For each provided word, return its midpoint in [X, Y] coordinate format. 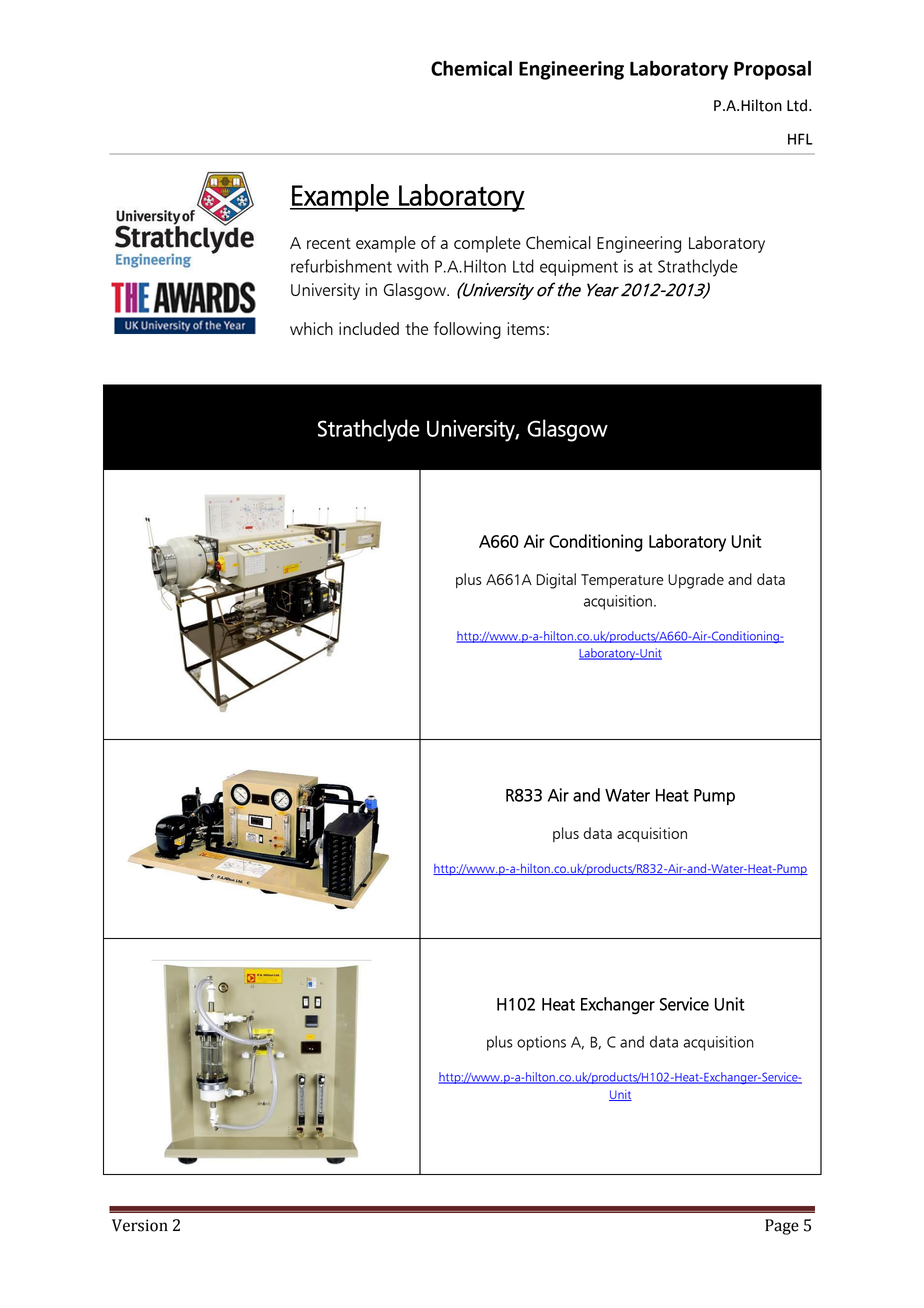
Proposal [772, 70]
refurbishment [341, 266]
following [467, 330]
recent [329, 243]
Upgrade [696, 581]
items [526, 328]
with [412, 266]
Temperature [622, 581]
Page [782, 1227]
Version [140, 1225]
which [311, 328]
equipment [579, 268]
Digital [556, 581]
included [369, 328]
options [541, 1043]
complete [487, 244]
